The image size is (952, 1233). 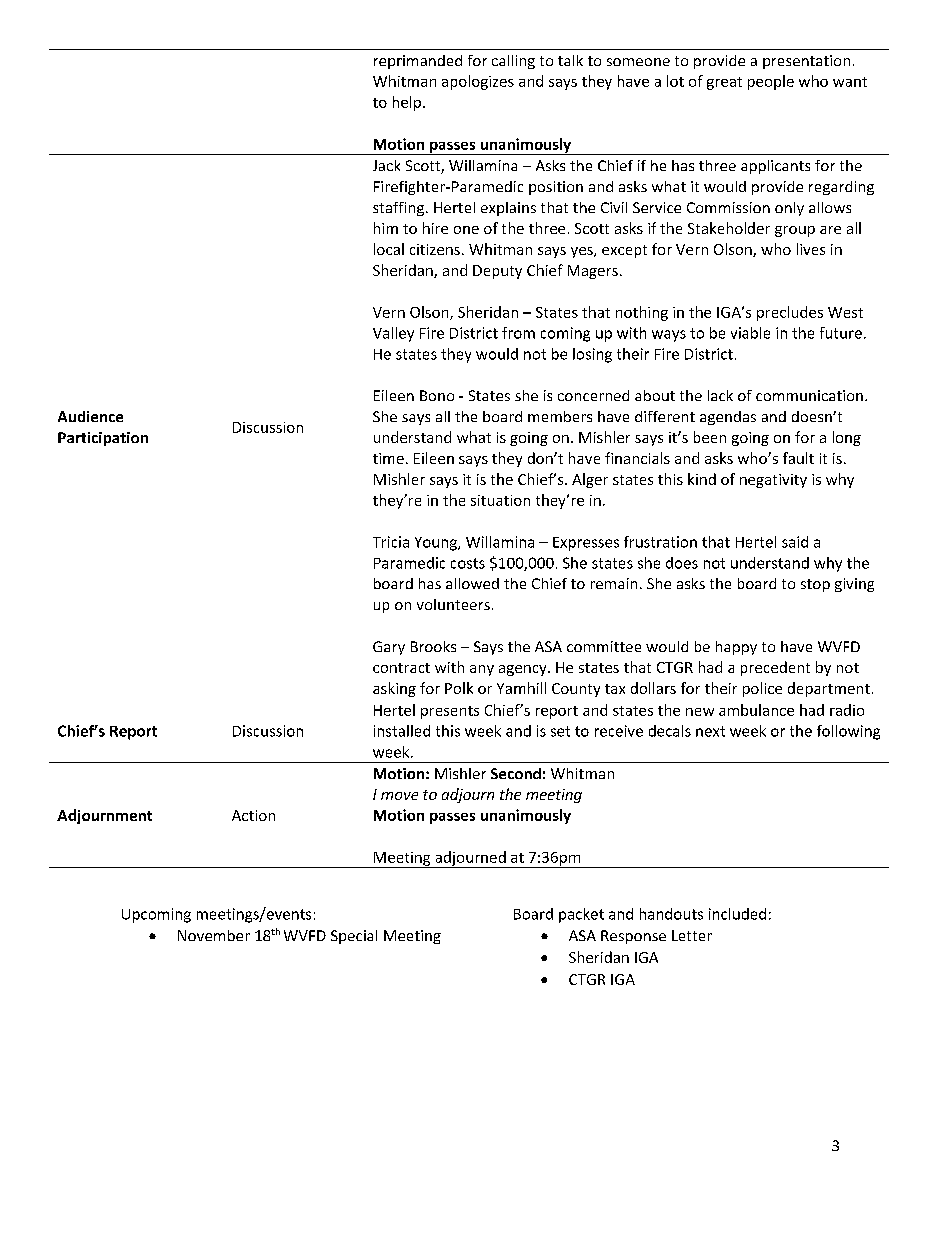 What do you see at coordinates (478, 82) in the document?
I see `apologizes` at bounding box center [478, 82].
